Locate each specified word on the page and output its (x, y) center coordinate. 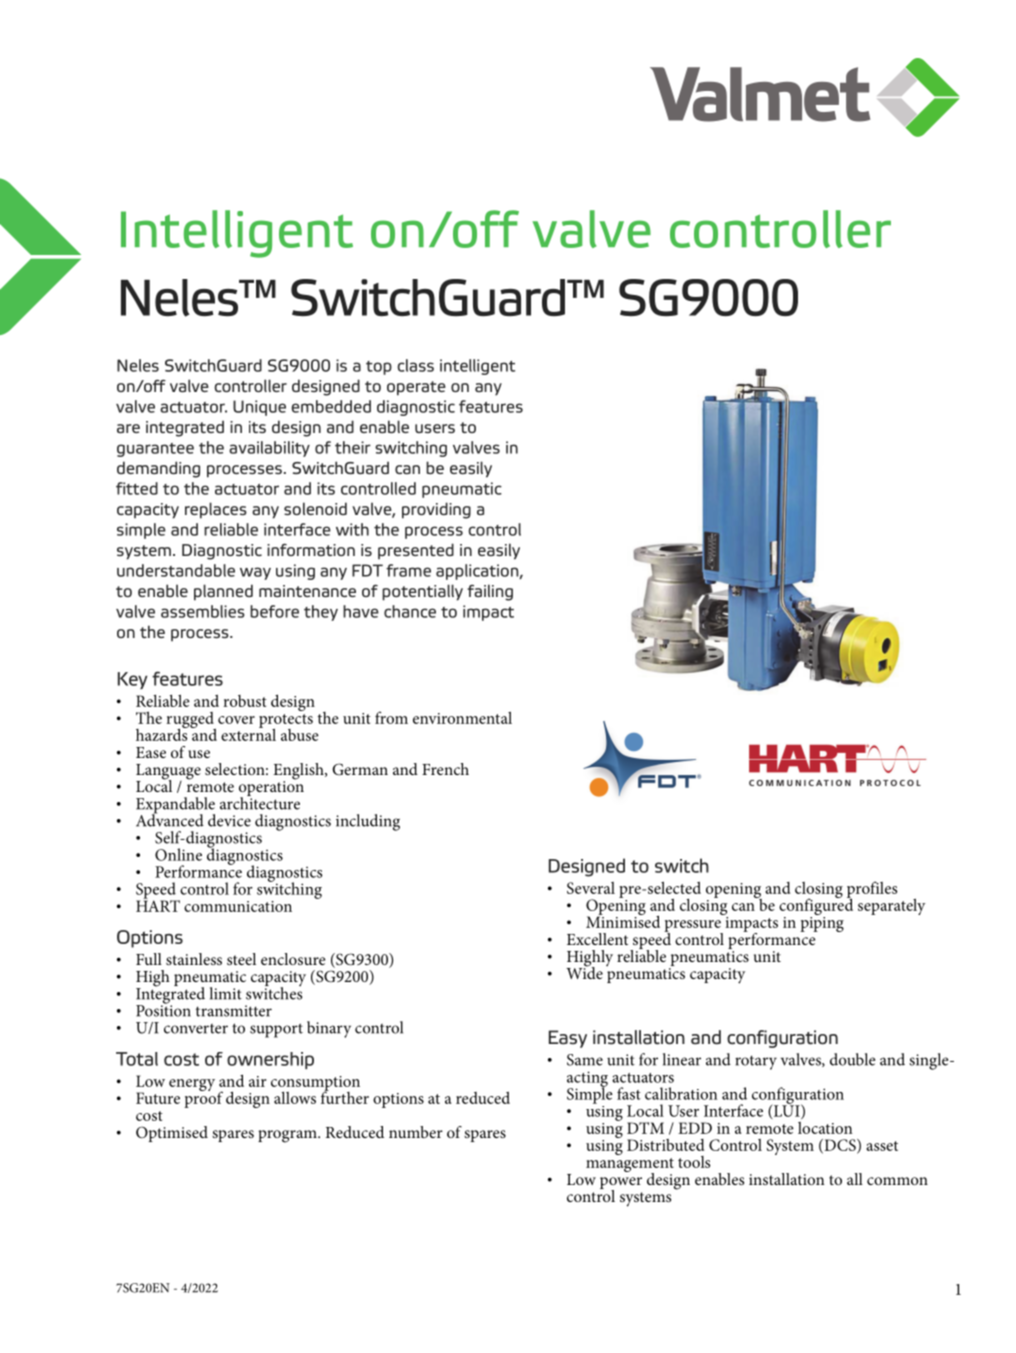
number (416, 1132)
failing (490, 592)
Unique (259, 408)
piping (822, 924)
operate (416, 388)
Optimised (172, 1134)
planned (223, 592)
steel (241, 959)
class (415, 365)
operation (271, 789)
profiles (872, 890)
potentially (422, 592)
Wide (584, 972)
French (445, 769)
